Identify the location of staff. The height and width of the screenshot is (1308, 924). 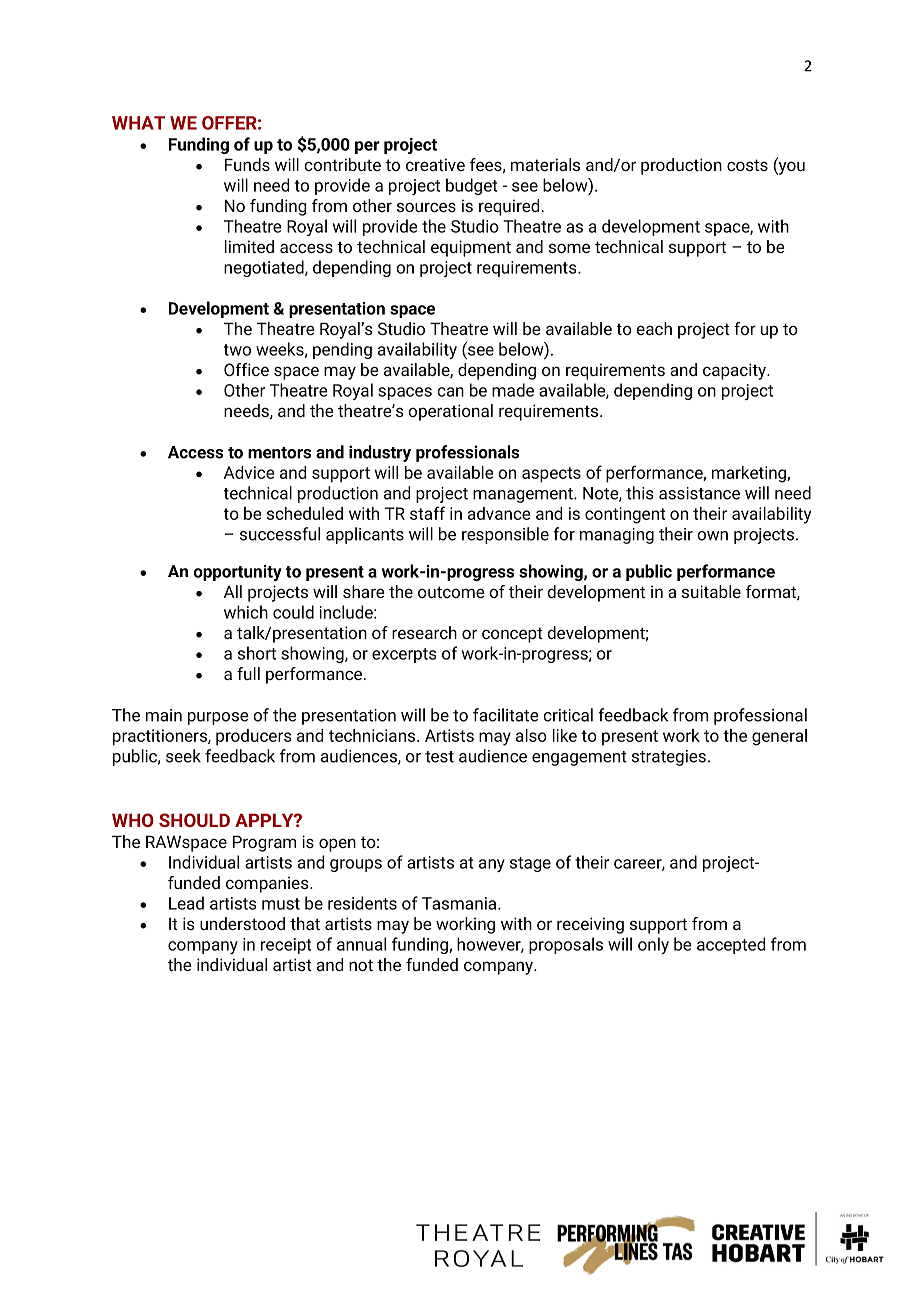
(427, 513).
